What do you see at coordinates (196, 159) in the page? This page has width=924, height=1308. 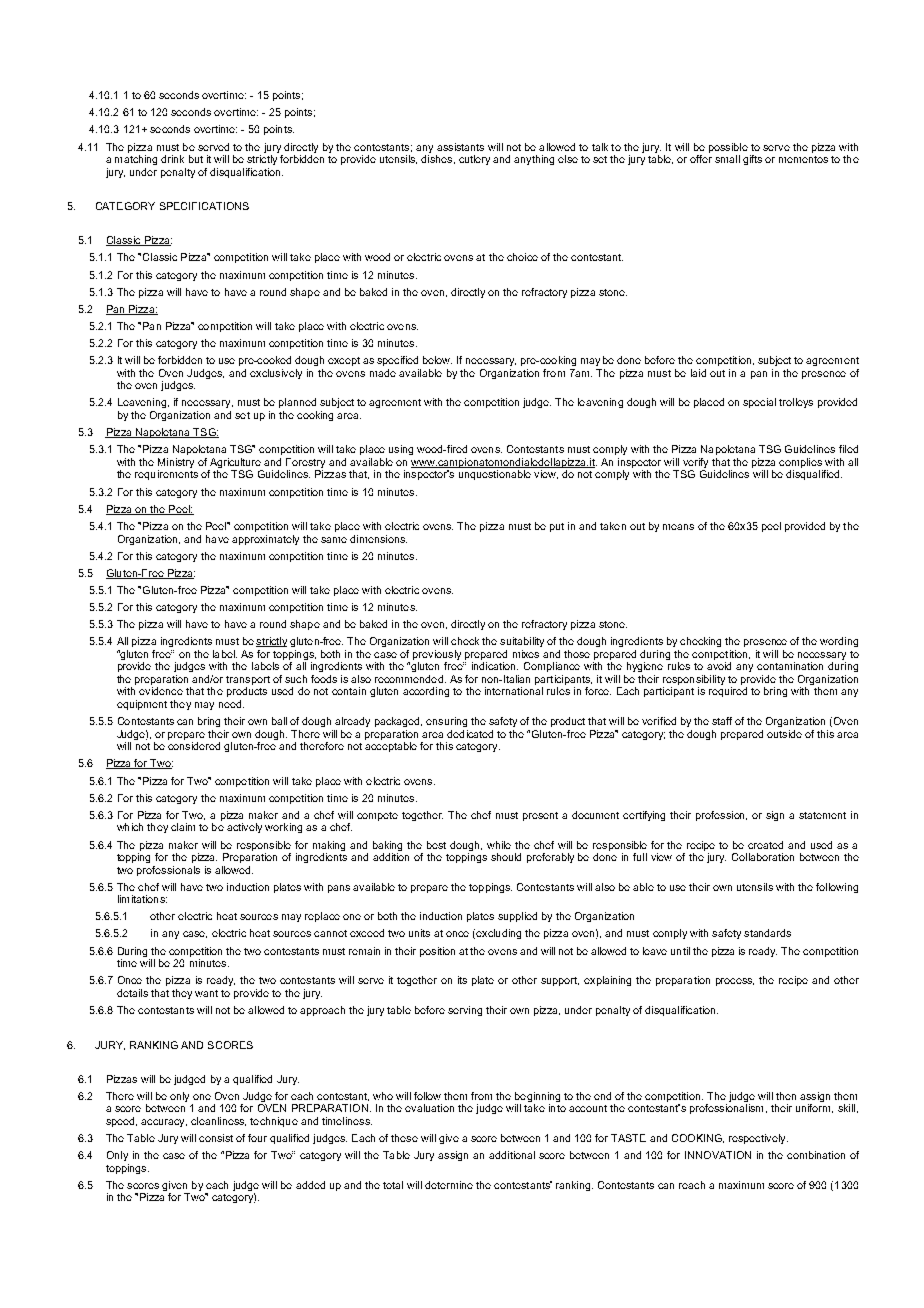 I see `but` at bounding box center [196, 159].
